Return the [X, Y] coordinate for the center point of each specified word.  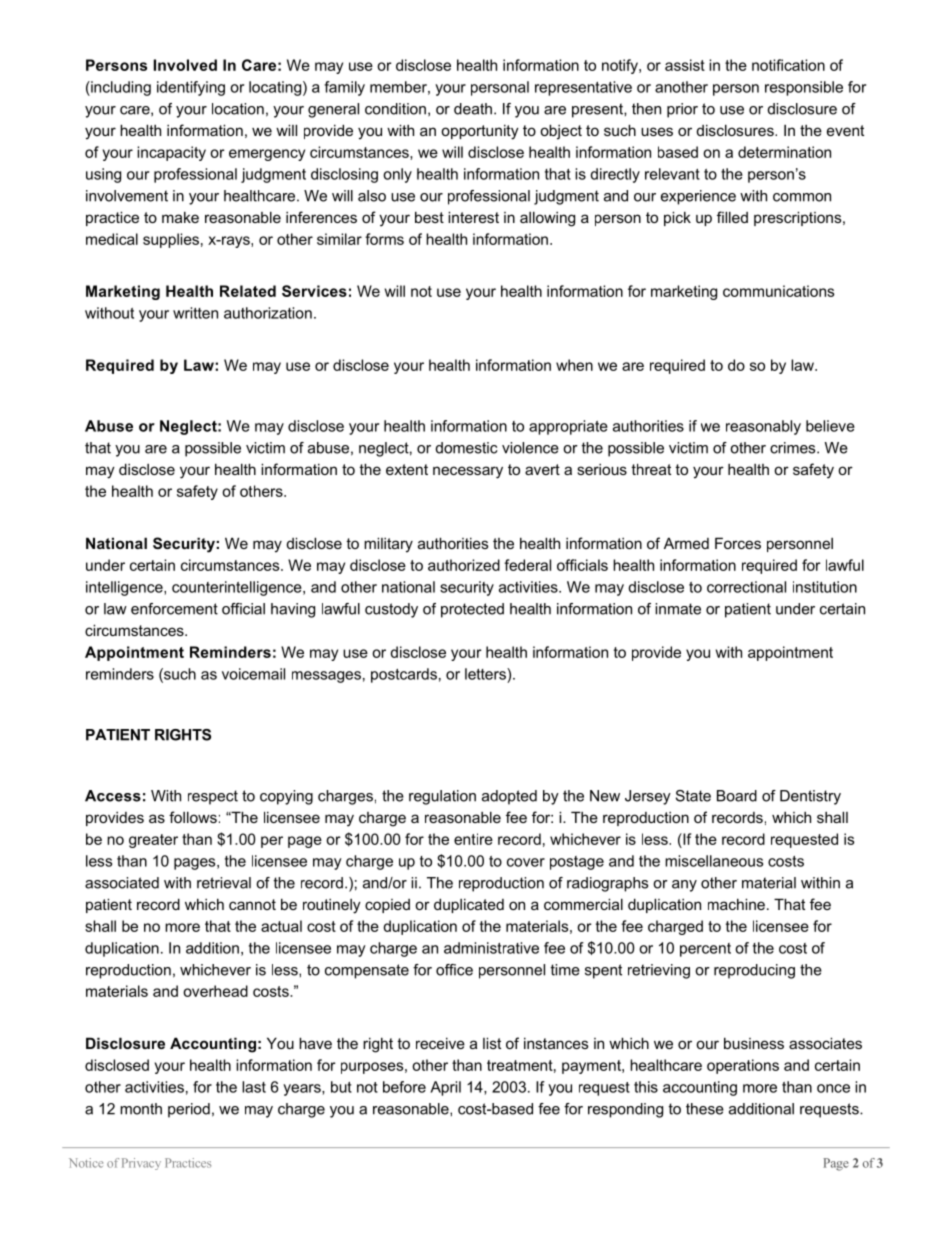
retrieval [224, 883]
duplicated [469, 905]
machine [736, 904]
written [195, 313]
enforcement [174, 609]
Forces [738, 543]
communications [778, 291]
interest [473, 217]
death [473, 109]
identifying [191, 88]
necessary [468, 472]
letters [486, 674]
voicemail [253, 674]
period [189, 1110]
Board [737, 796]
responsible [804, 88]
